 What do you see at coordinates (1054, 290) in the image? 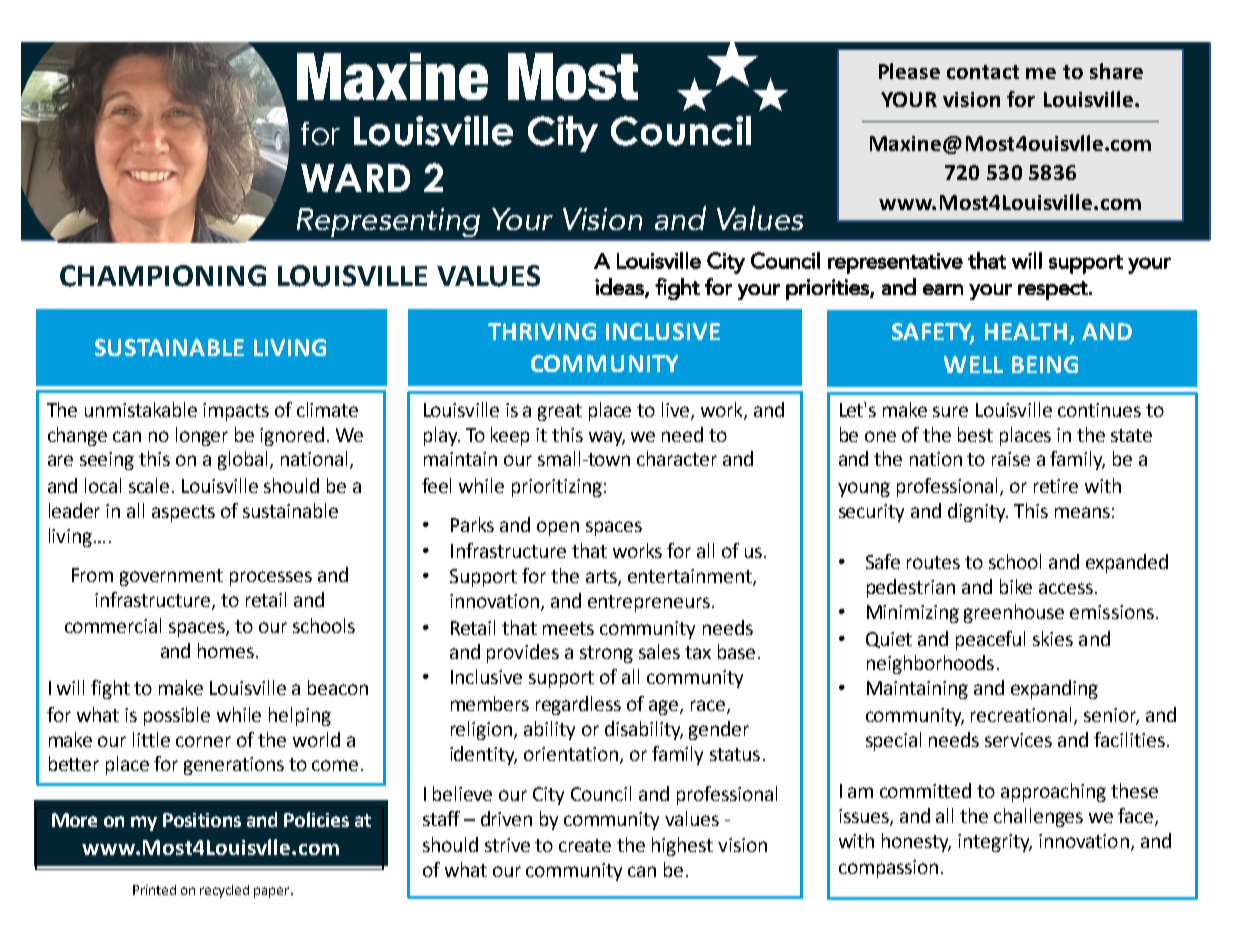
I see `respect` at bounding box center [1054, 290].
